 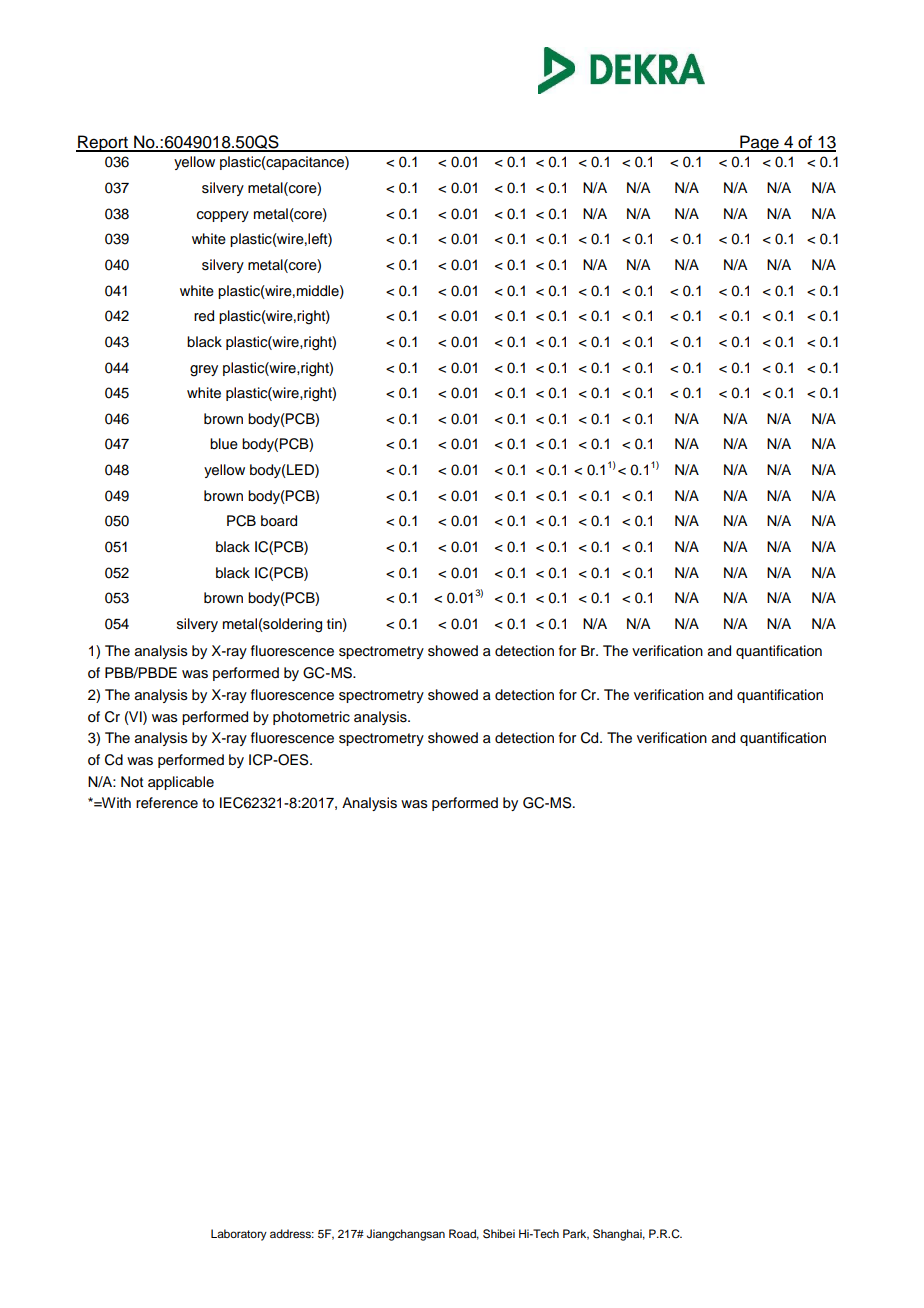 I want to click on red, so click(x=204, y=316).
